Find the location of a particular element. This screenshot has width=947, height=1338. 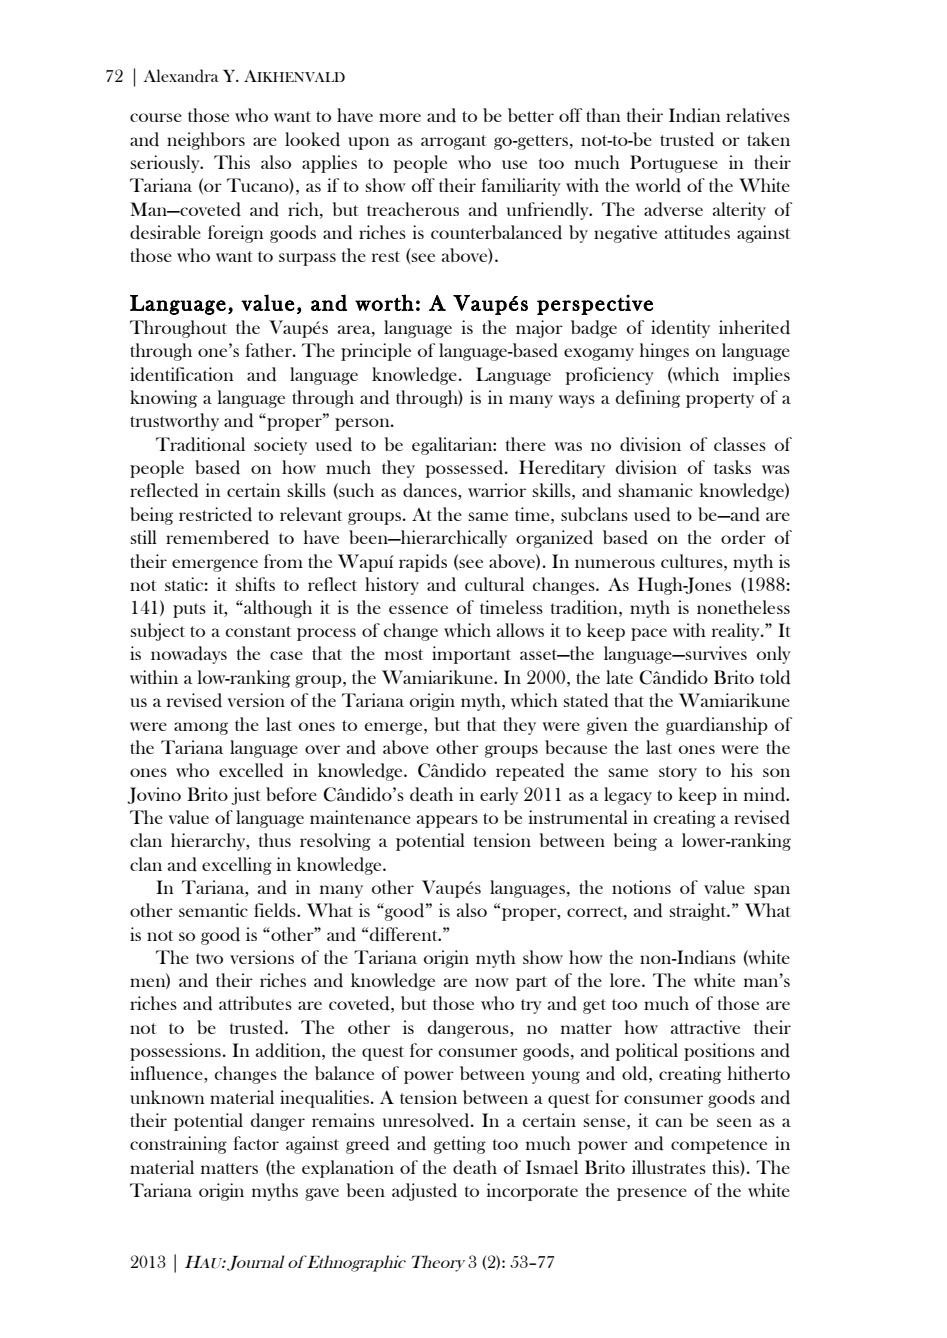

arrogant is located at coordinates (453, 142).
